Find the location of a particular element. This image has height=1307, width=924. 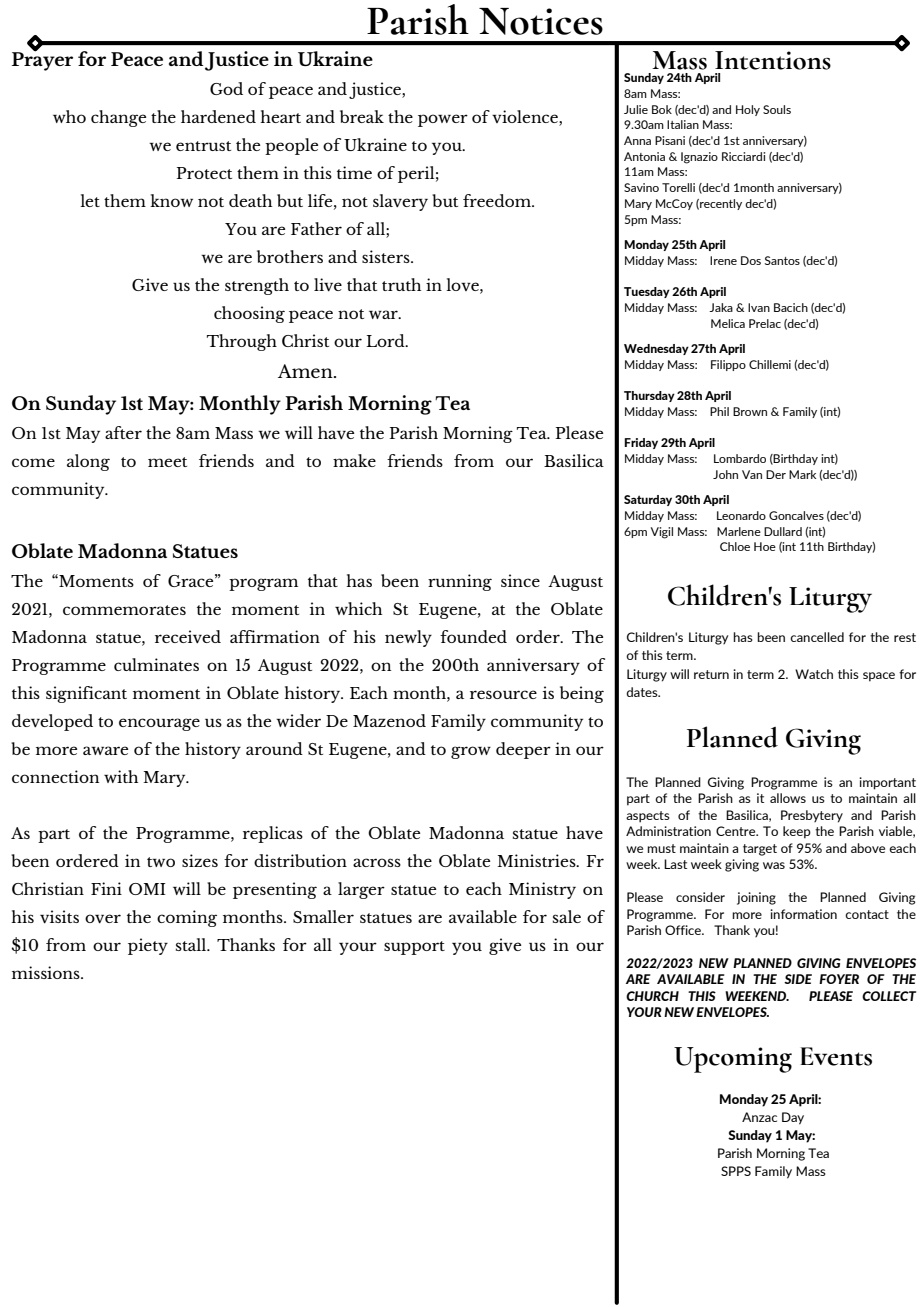

Hoe is located at coordinates (765, 546).
